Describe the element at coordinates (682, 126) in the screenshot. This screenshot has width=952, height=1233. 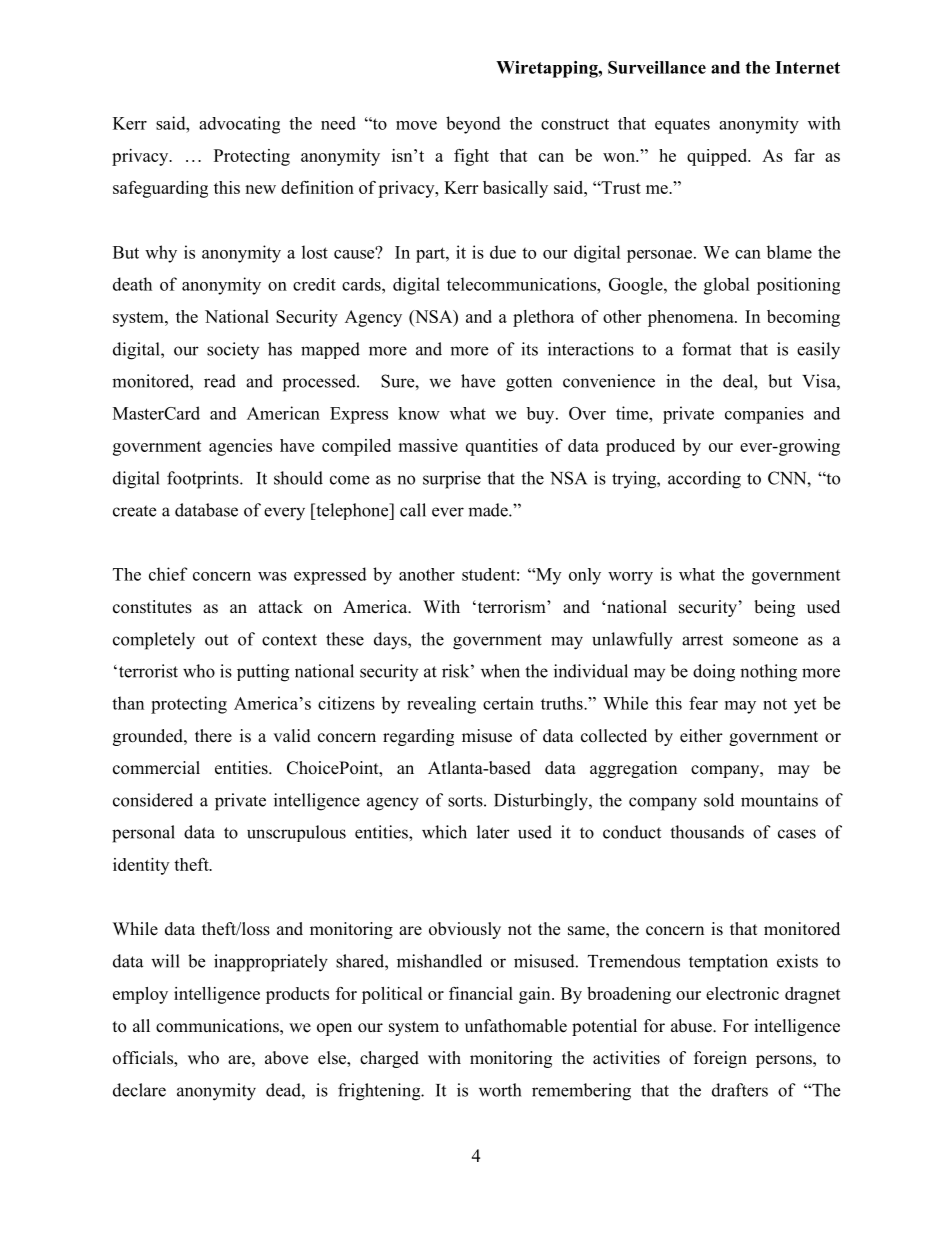
I see `equates` at that location.
